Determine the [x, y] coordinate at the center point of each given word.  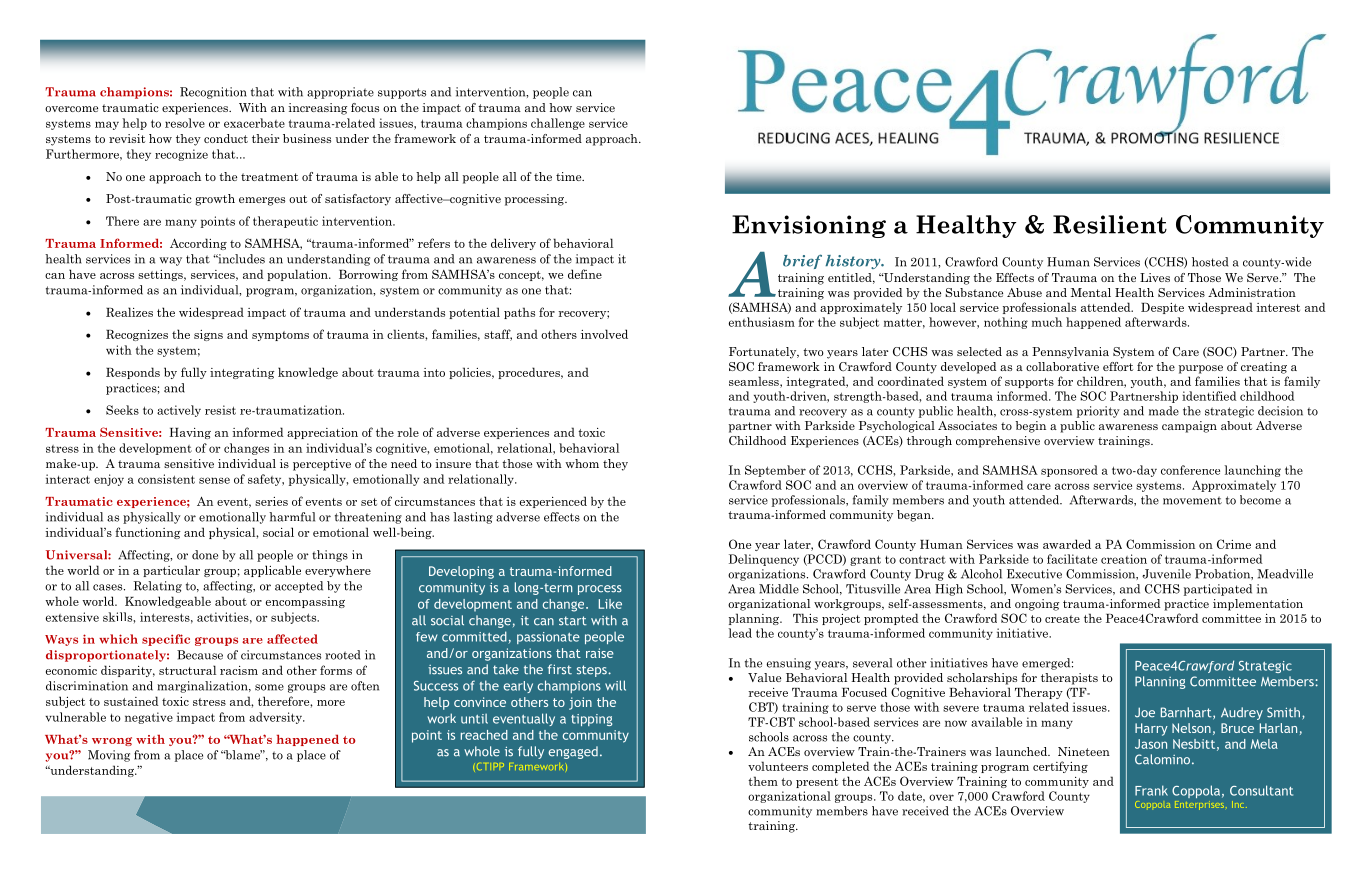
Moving [109, 756]
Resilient [1110, 224]
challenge [558, 124]
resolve [185, 123]
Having [190, 433]
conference [1190, 470]
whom [582, 463]
